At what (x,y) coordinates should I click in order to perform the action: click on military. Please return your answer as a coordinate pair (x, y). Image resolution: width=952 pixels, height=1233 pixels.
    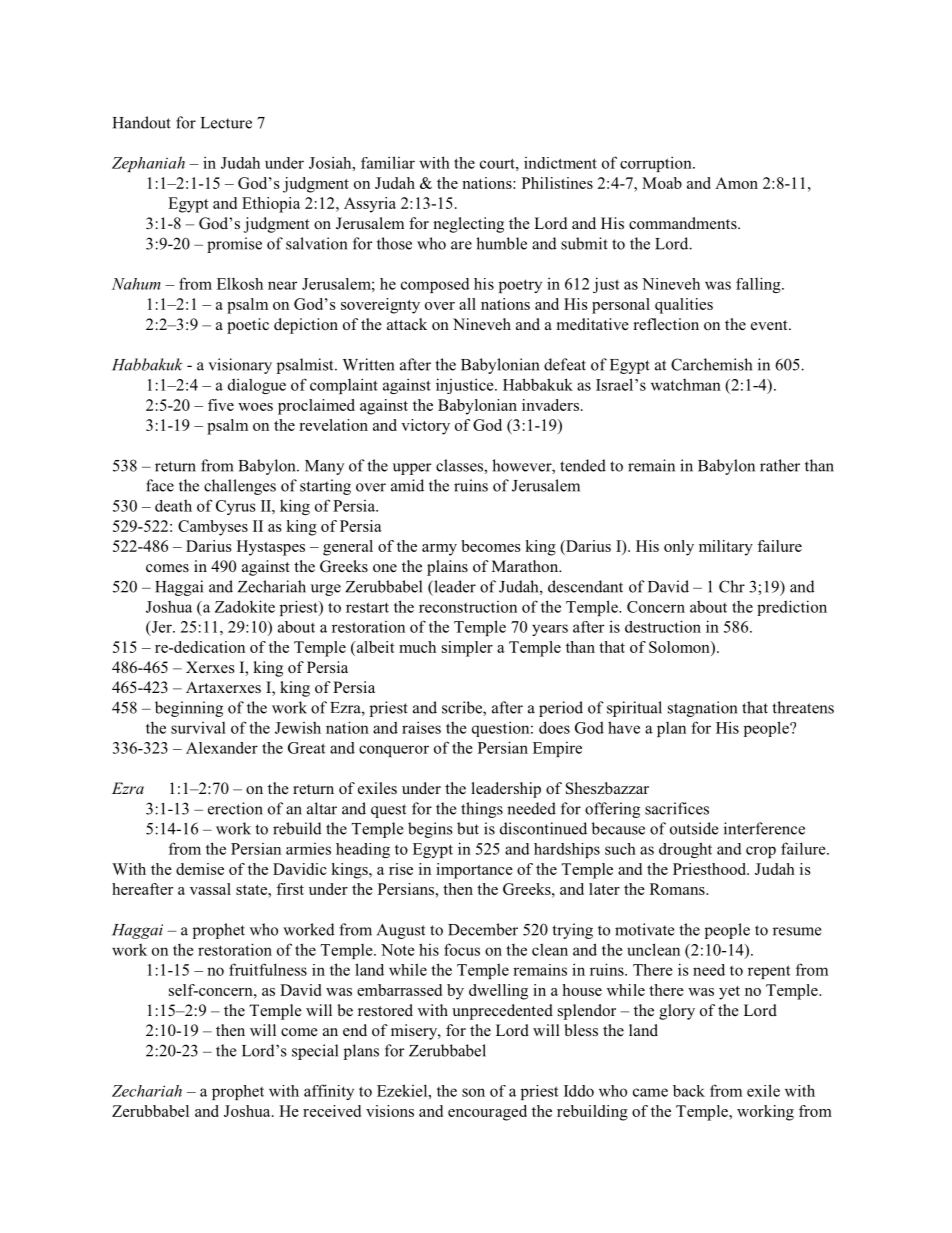
    Looking at the image, I should click on (726, 548).
